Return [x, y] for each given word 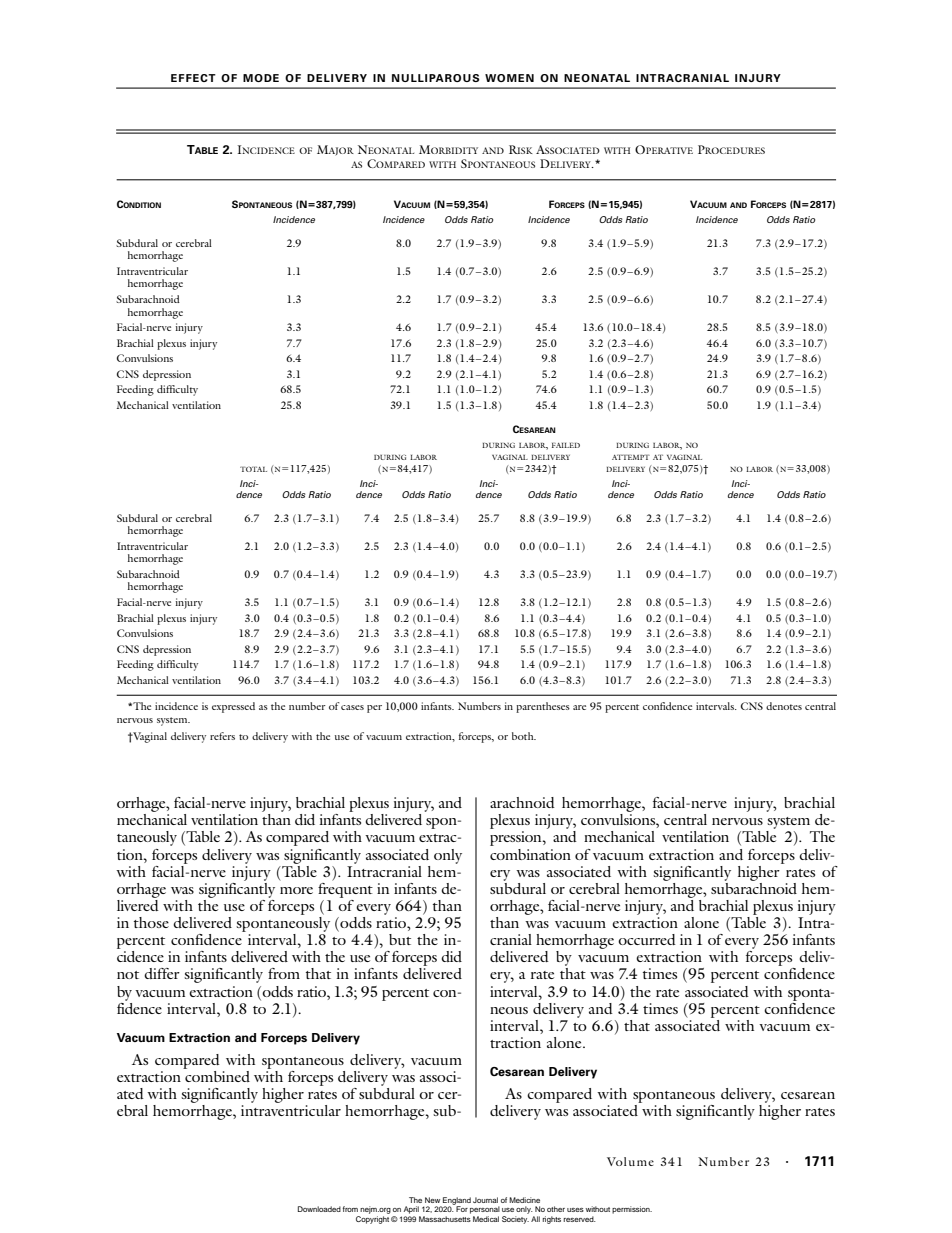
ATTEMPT [631, 457]
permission [632, 1210]
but [400, 939]
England [456, 1202]
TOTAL [253, 469]
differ [162, 973]
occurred [647, 939]
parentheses [543, 707]
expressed [233, 707]
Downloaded [319, 1209]
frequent [345, 889]
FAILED [566, 445]
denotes [784, 706]
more [296, 890]
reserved [579, 1219]
